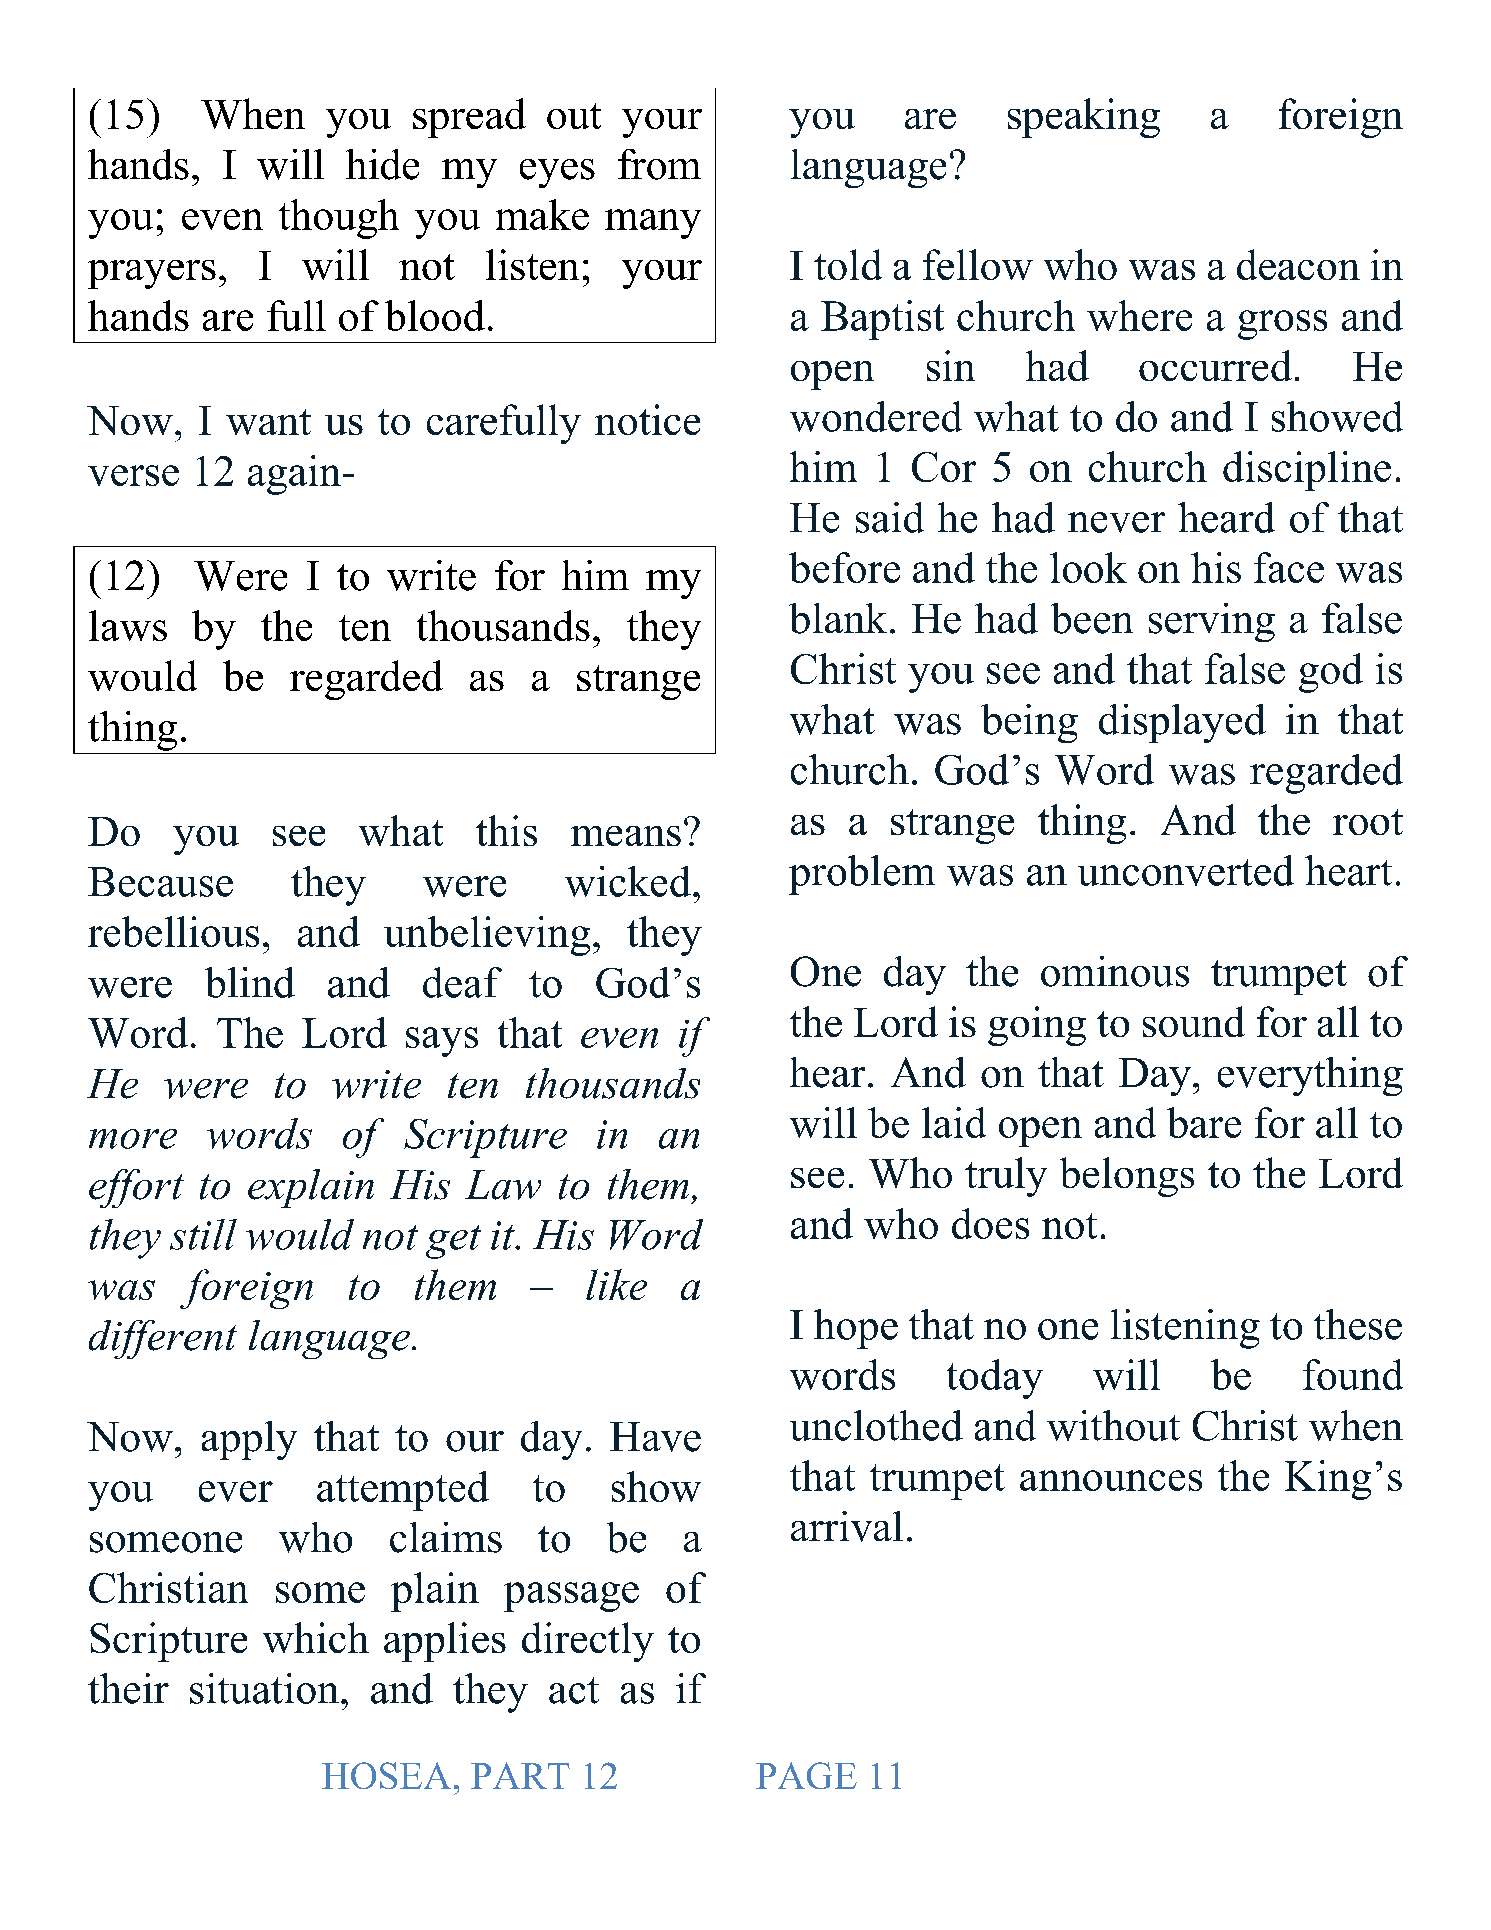 This image has height=1930, width=1491. What do you see at coordinates (264, 1688) in the image?
I see `situation` at bounding box center [264, 1688].
